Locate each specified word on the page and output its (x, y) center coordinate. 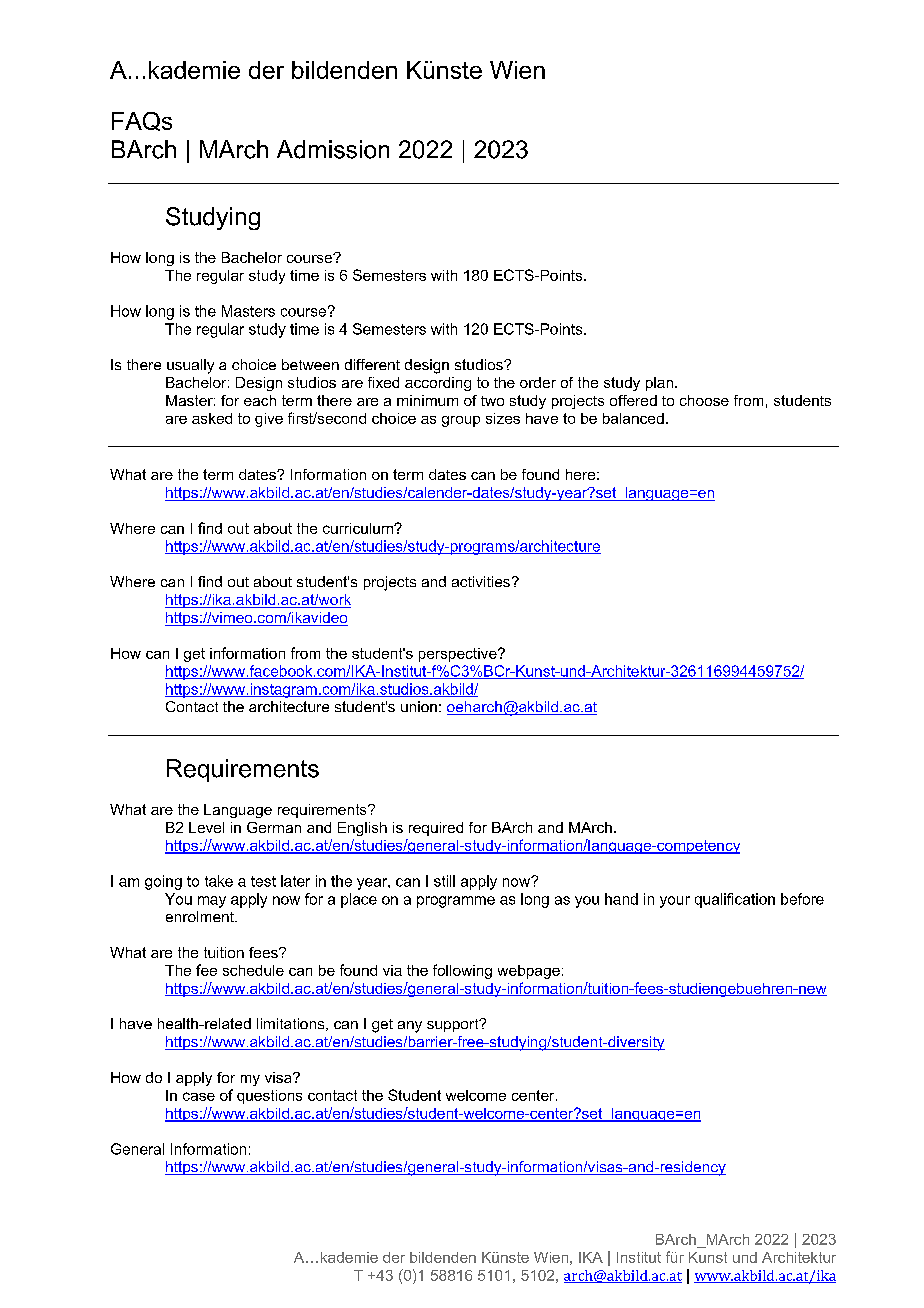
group (461, 421)
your (675, 902)
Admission (333, 149)
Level (206, 827)
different (372, 364)
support (454, 1025)
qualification (735, 900)
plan (659, 384)
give (269, 420)
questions (269, 1097)
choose (704, 400)
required (436, 829)
